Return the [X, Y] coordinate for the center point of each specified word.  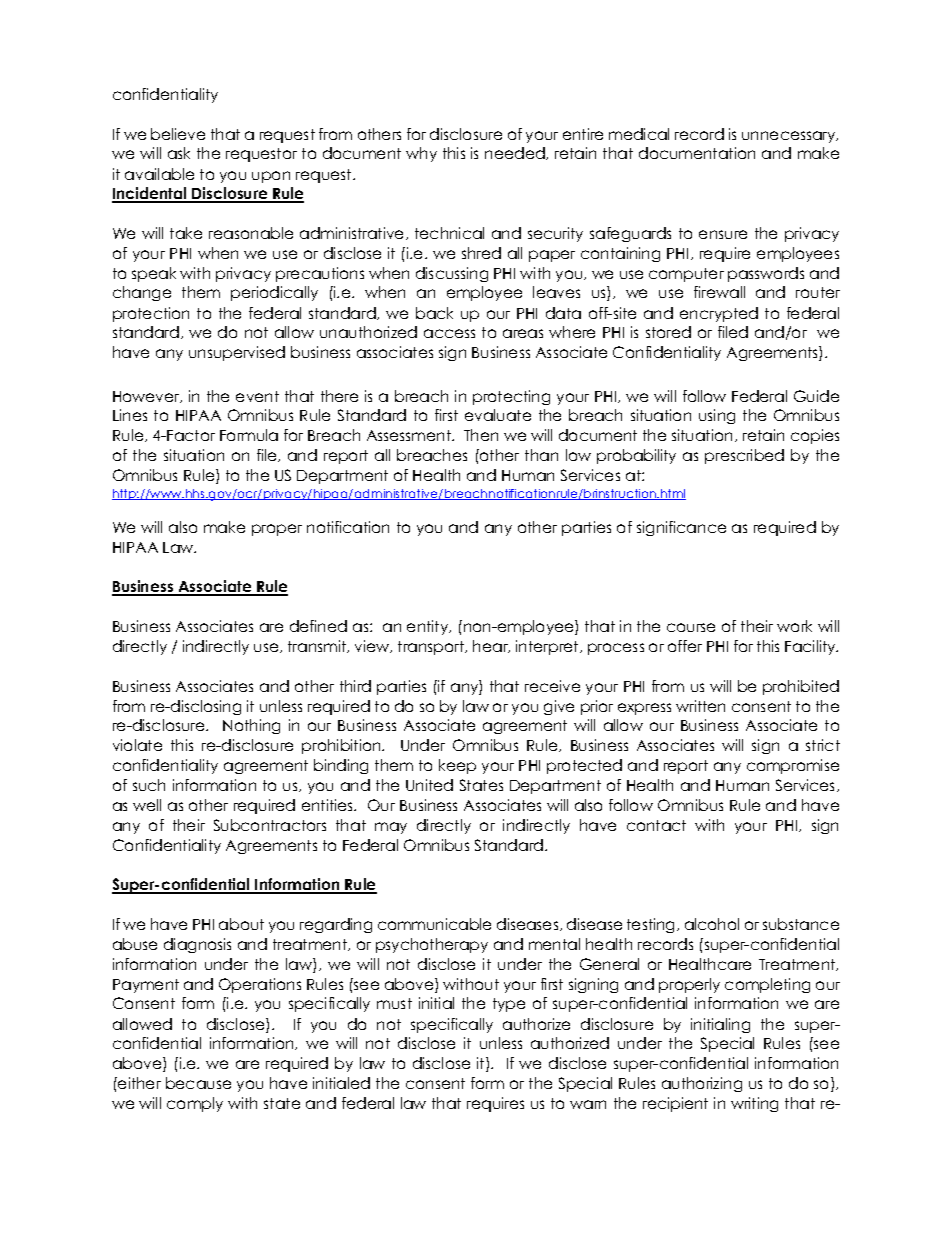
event [257, 396]
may [391, 828]
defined [318, 626]
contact [656, 825]
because [198, 1083]
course [691, 627]
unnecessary [790, 137]
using [717, 416]
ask [179, 153]
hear [491, 646]
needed [516, 153]
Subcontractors [270, 825]
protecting [511, 397]
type [509, 1005]
